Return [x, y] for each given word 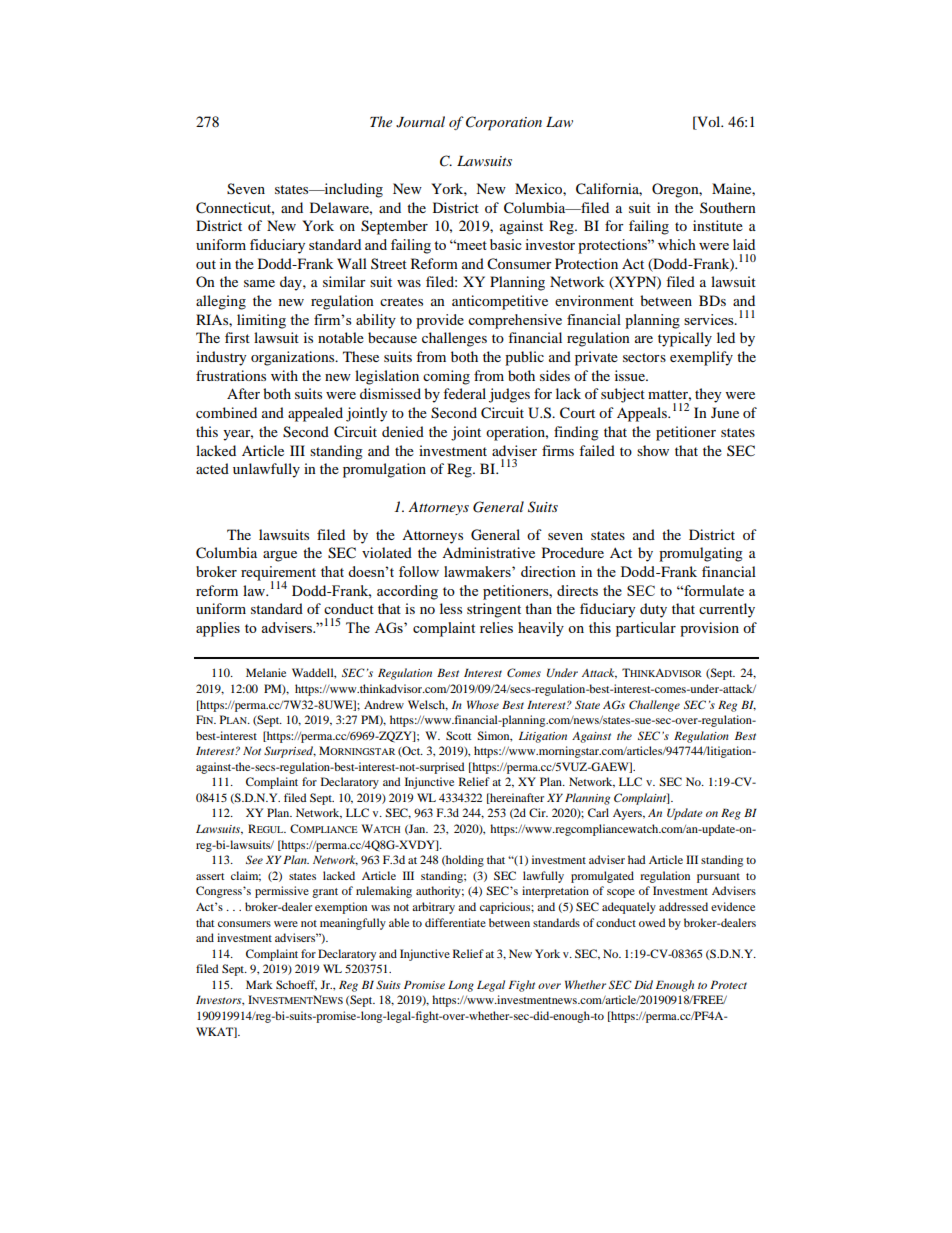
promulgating [701, 554]
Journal [420, 122]
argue [280, 556]
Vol [709, 123]
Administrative [488, 552]
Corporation [504, 123]
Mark [259, 984]
